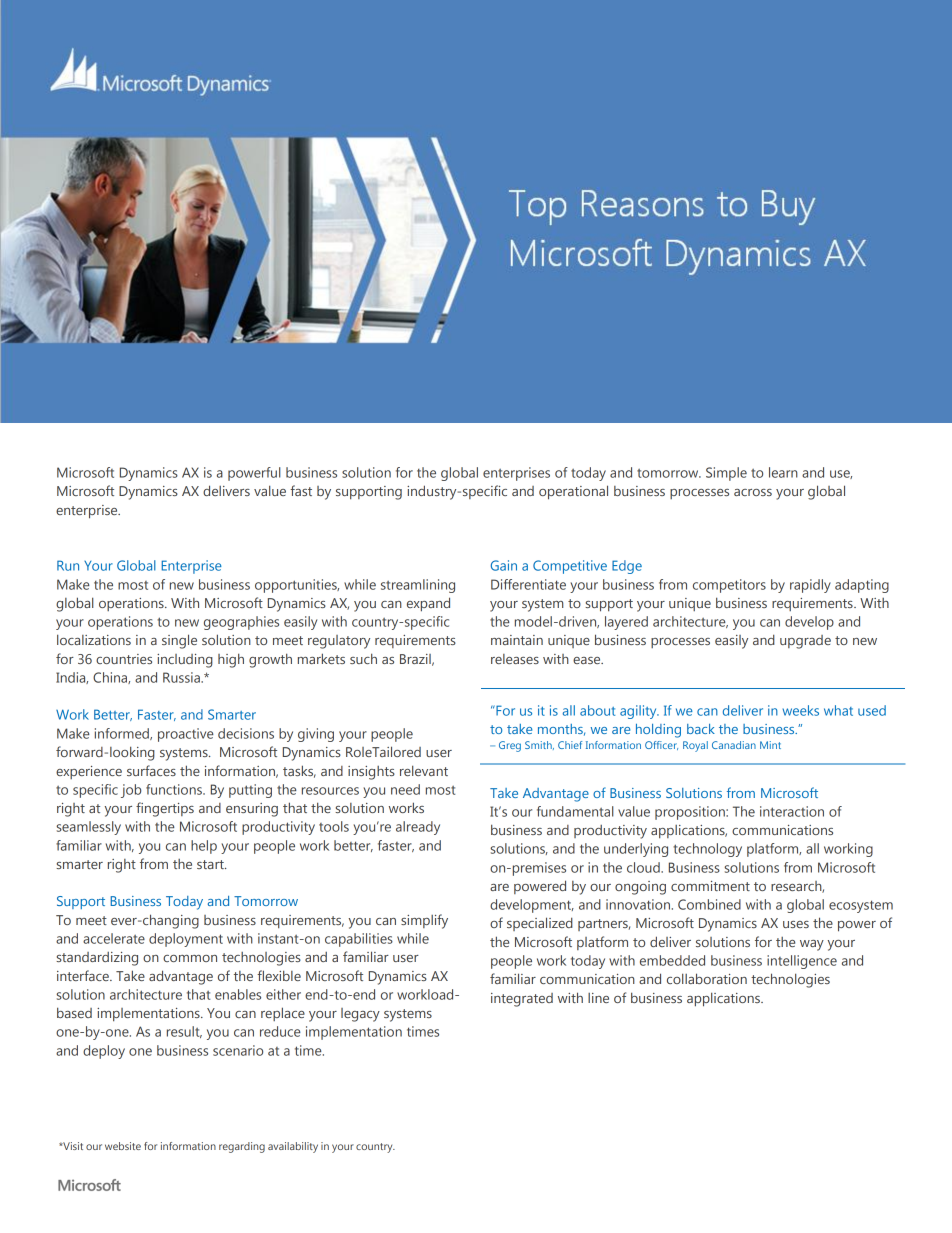 The image size is (952, 1233). I want to click on proactive, so click(186, 735).
